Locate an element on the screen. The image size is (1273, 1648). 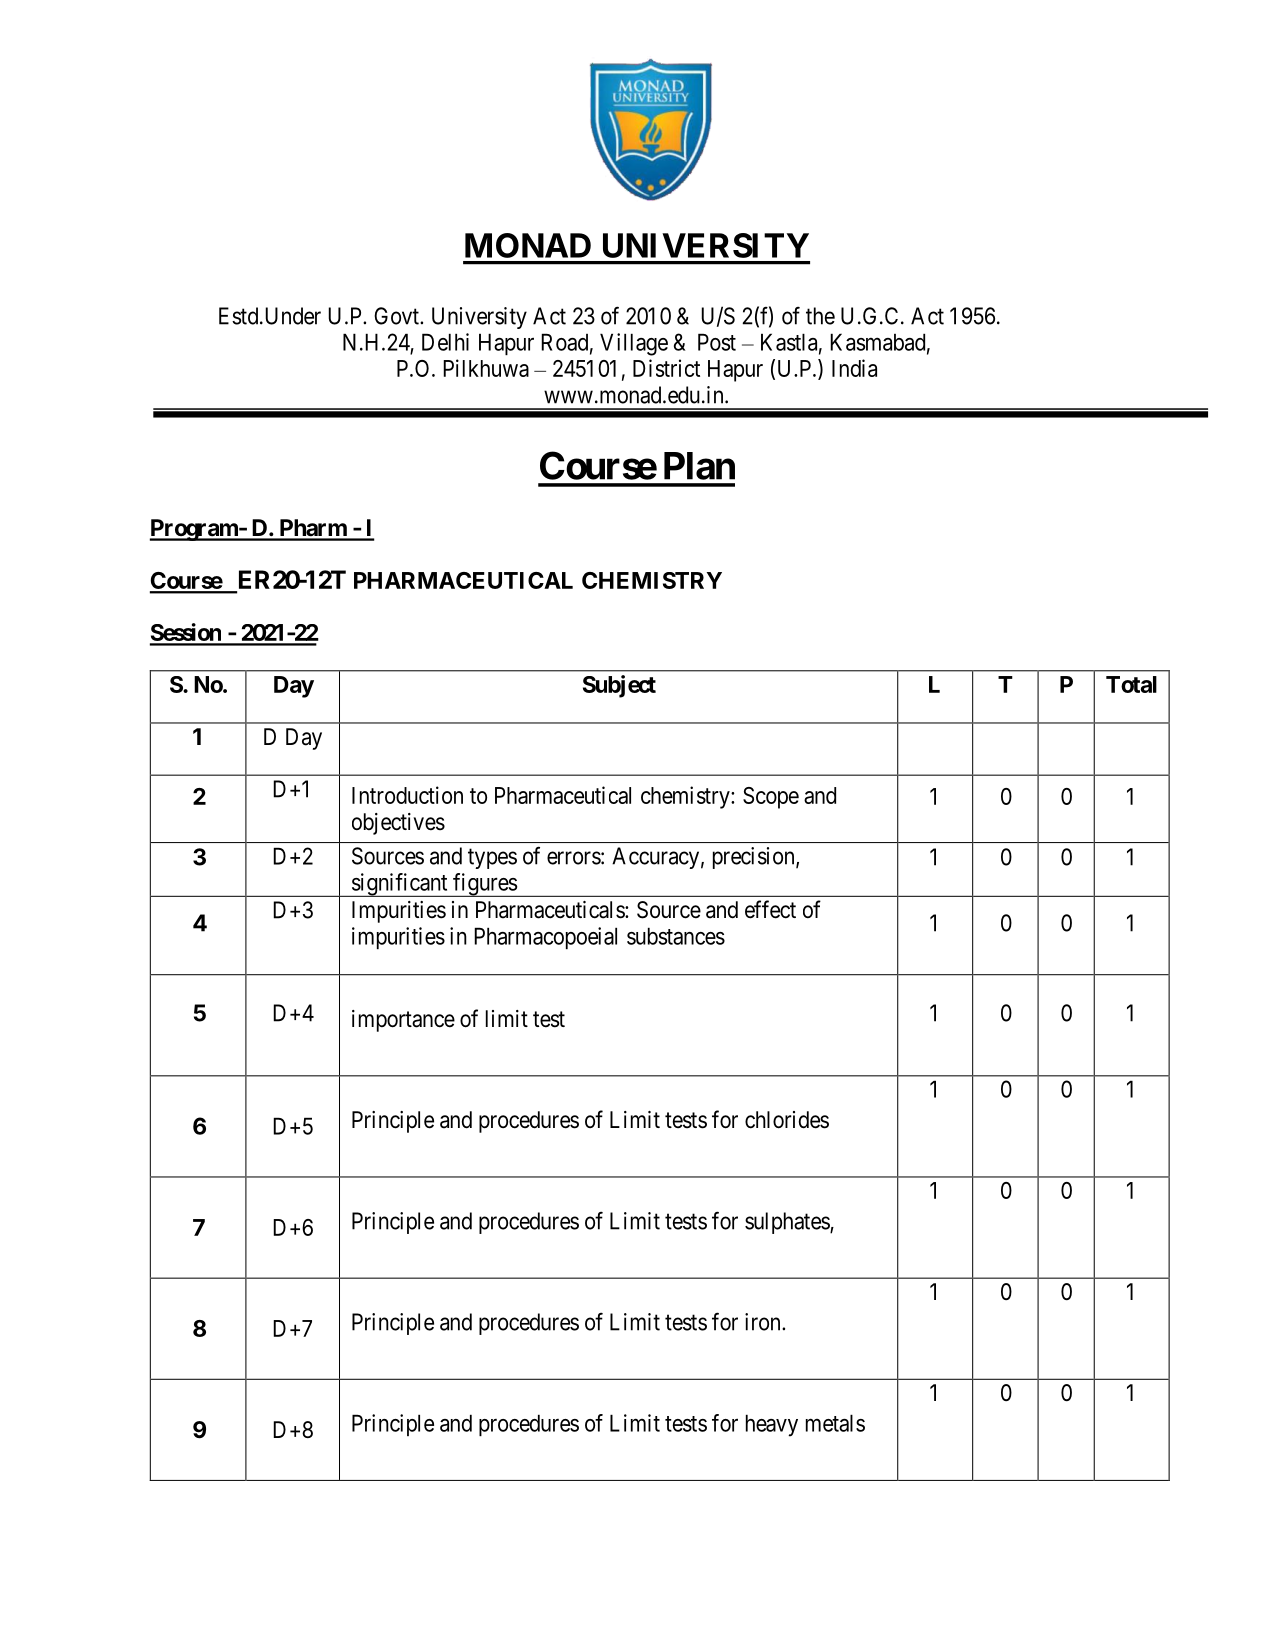
sulphates is located at coordinates (788, 1223).
